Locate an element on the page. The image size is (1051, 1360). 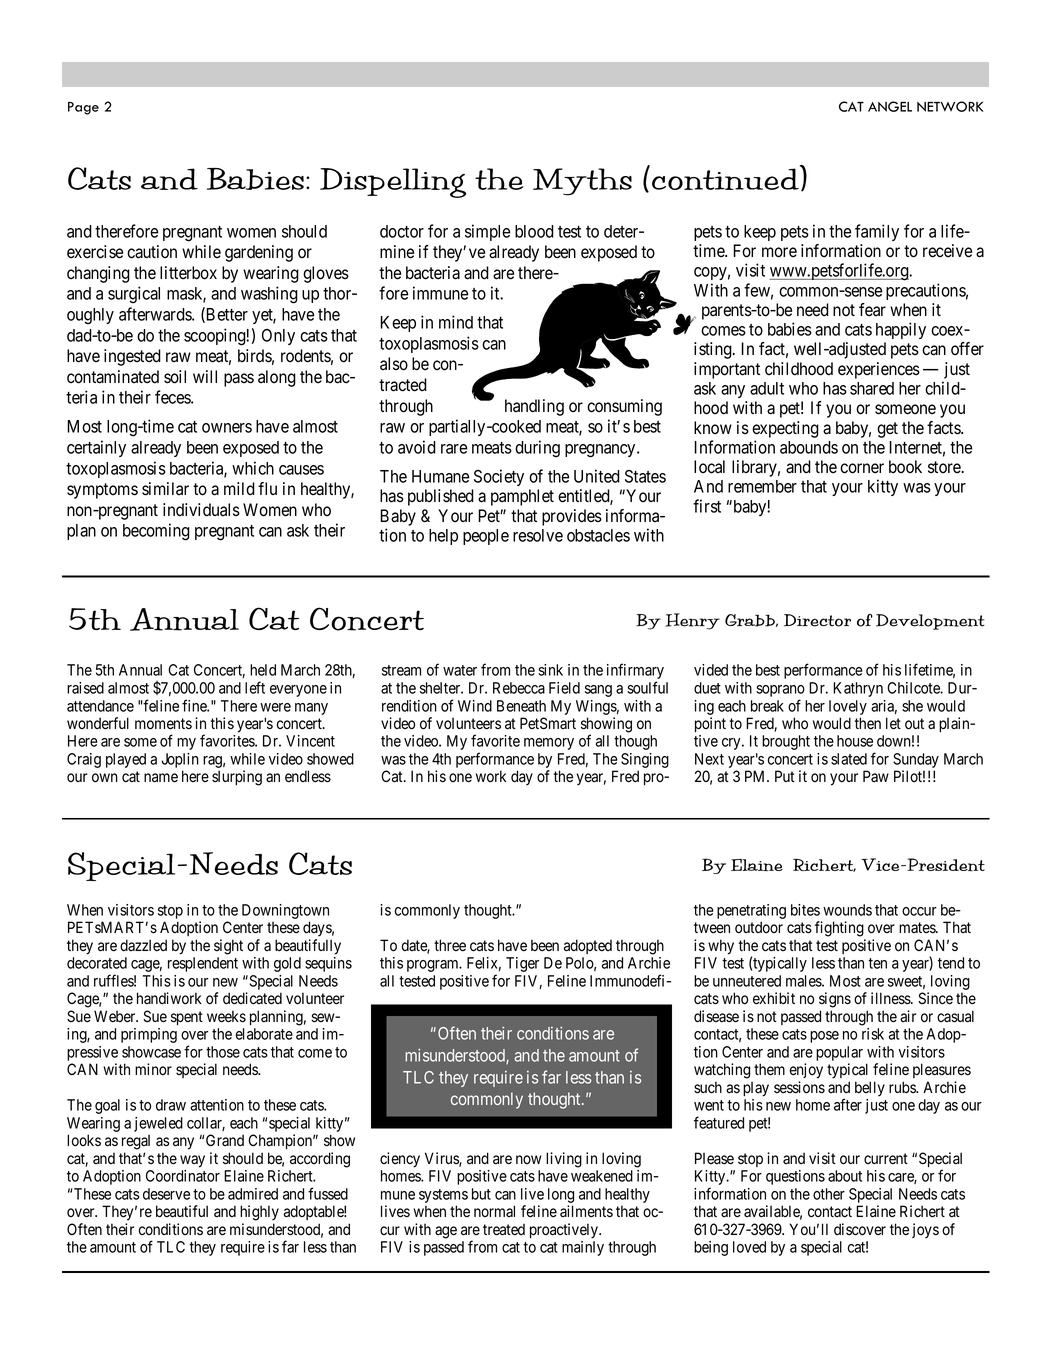
Page is located at coordinates (83, 108).
